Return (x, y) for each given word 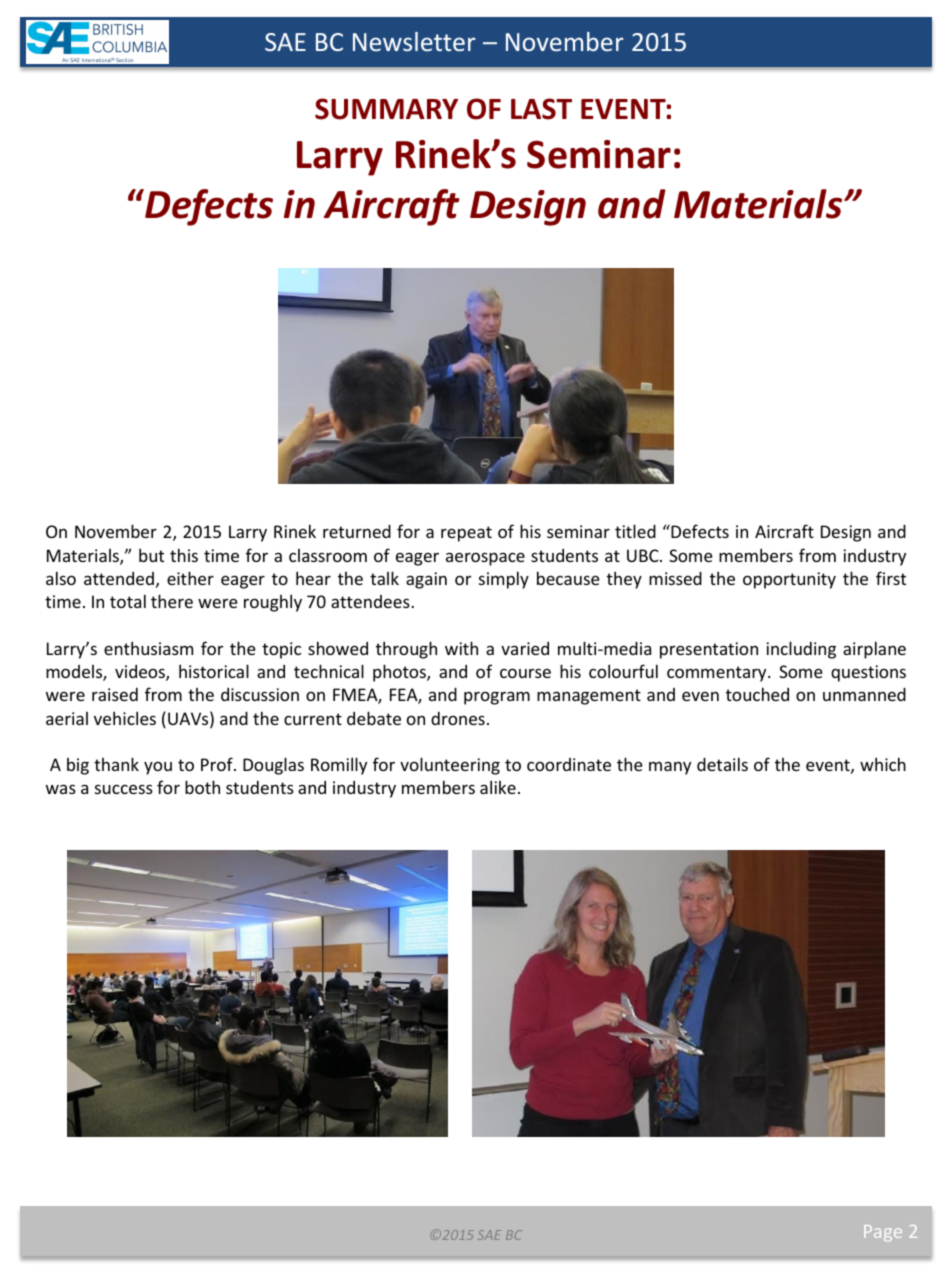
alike (498, 787)
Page (883, 1233)
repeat (466, 534)
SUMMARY (386, 109)
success (124, 789)
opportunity (789, 580)
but (151, 555)
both (202, 787)
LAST (541, 109)
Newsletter (414, 41)
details (722, 764)
